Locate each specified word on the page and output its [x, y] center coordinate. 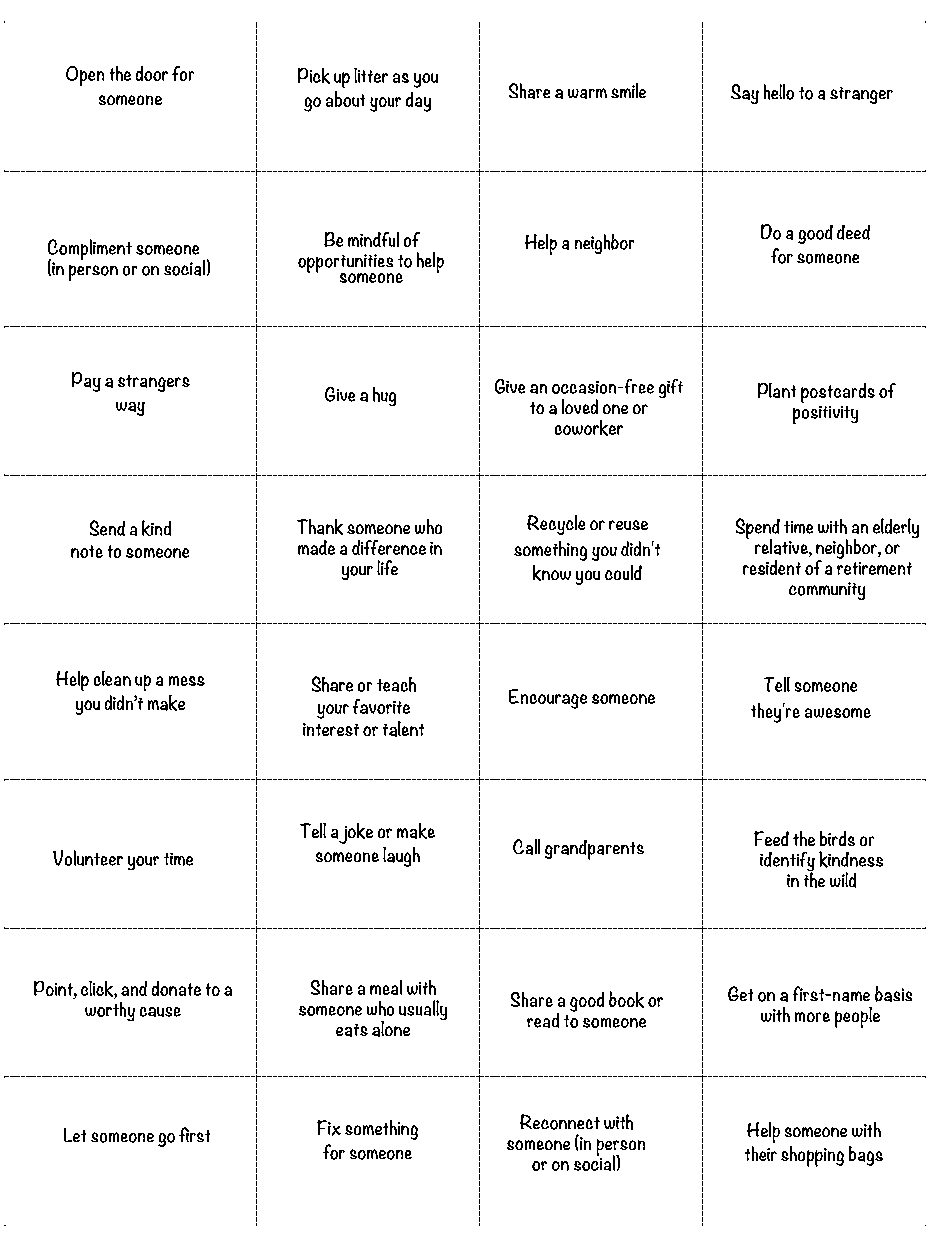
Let [75, 1135]
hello [779, 92]
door [152, 73]
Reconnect [560, 1122]
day [418, 102]
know [552, 573]
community [827, 591]
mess [187, 681]
